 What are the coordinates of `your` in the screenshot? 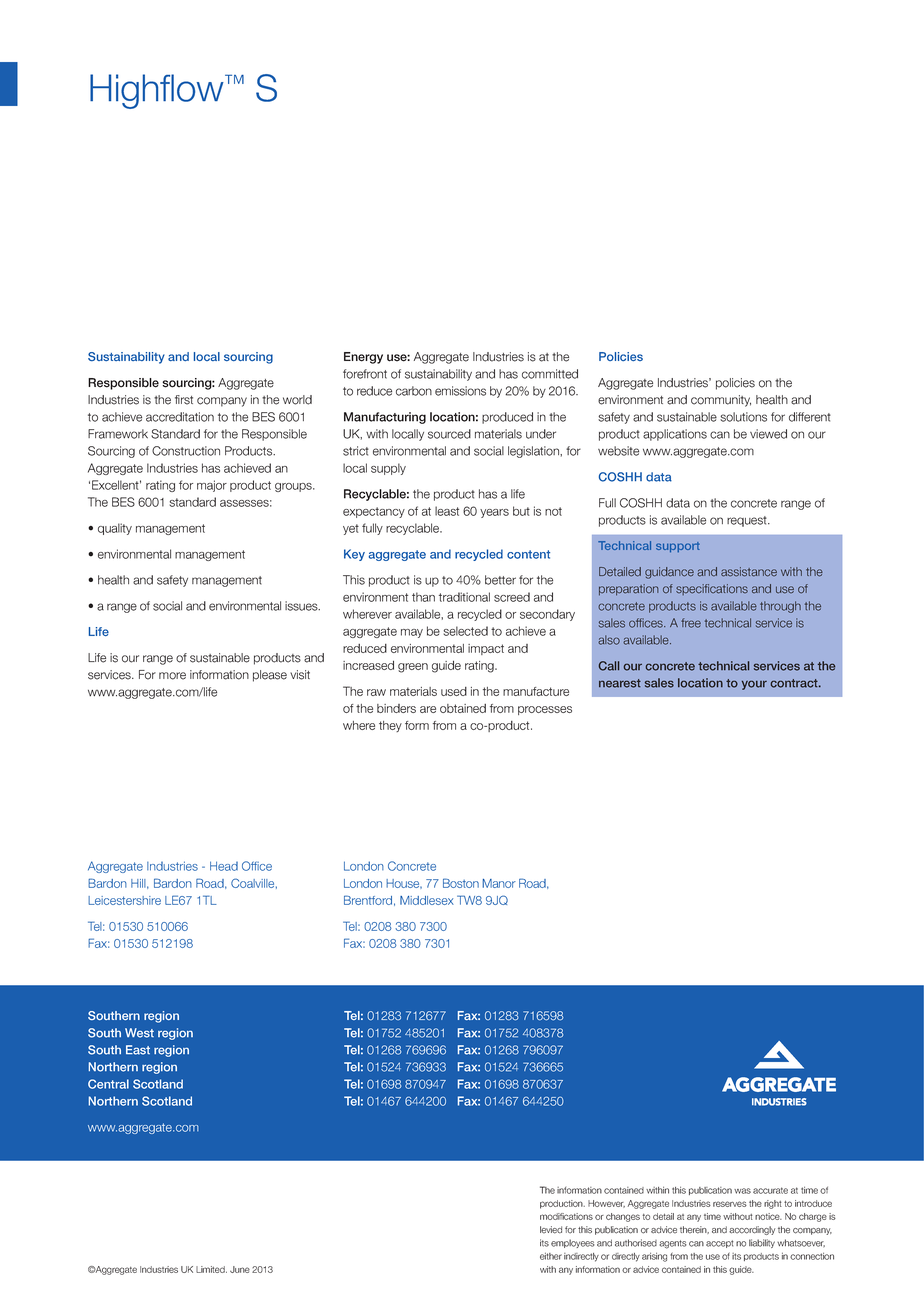 It's located at (754, 685).
